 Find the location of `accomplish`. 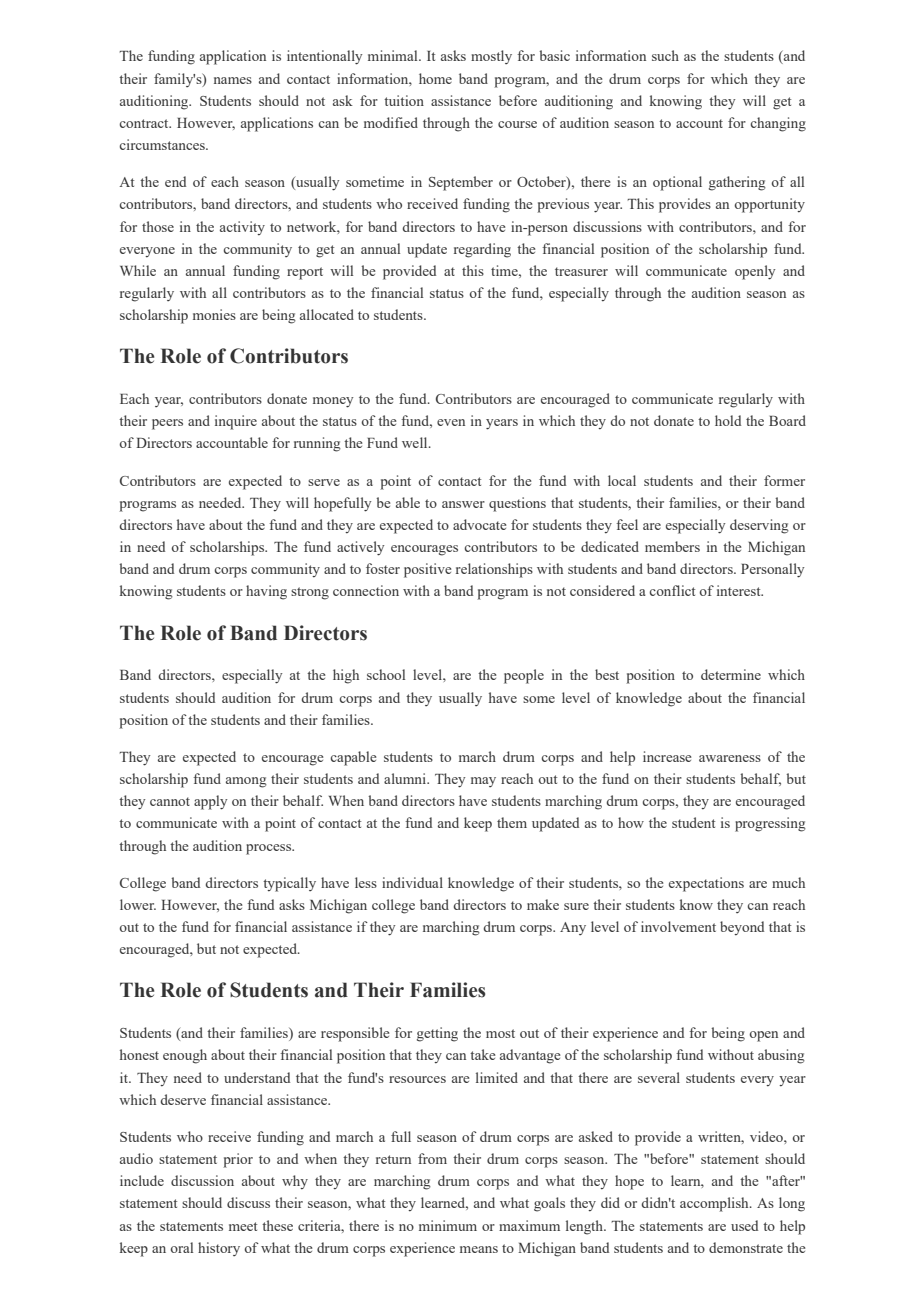

accomplish is located at coordinates (715, 1204).
